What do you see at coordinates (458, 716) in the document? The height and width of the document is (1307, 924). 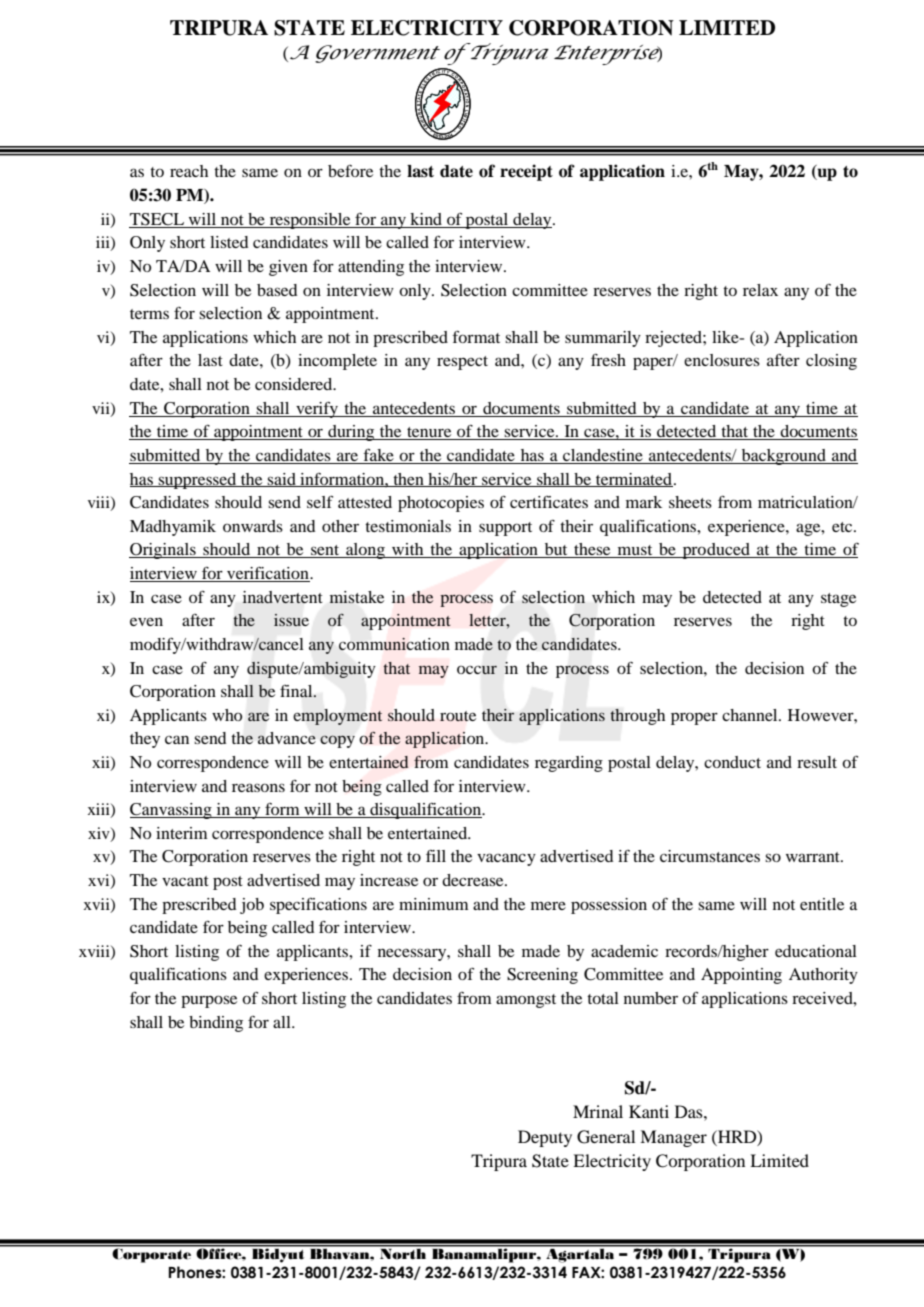 I see `route` at bounding box center [458, 716].
